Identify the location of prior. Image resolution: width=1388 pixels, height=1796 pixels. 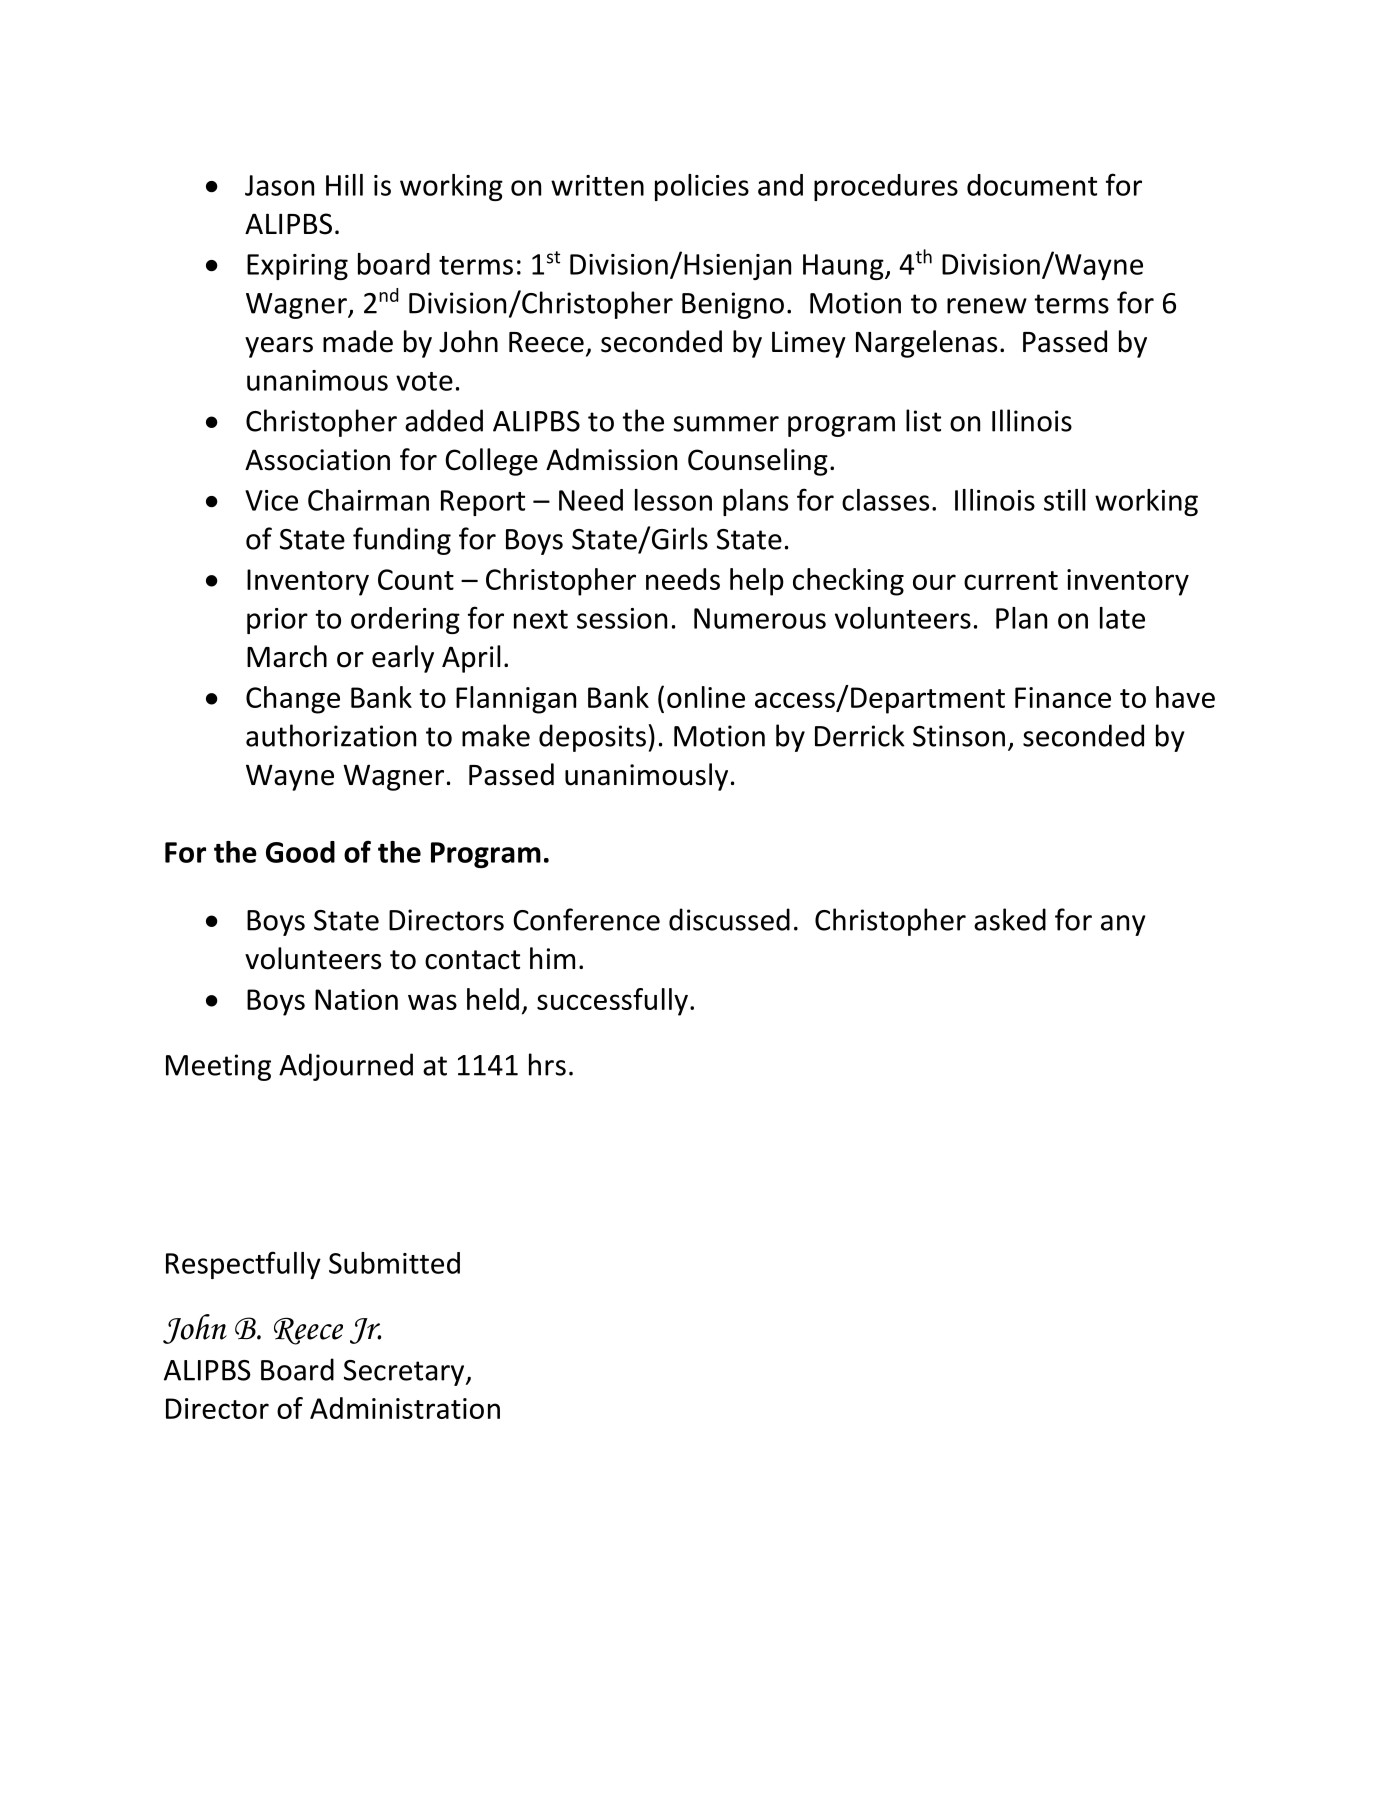
(277, 621).
